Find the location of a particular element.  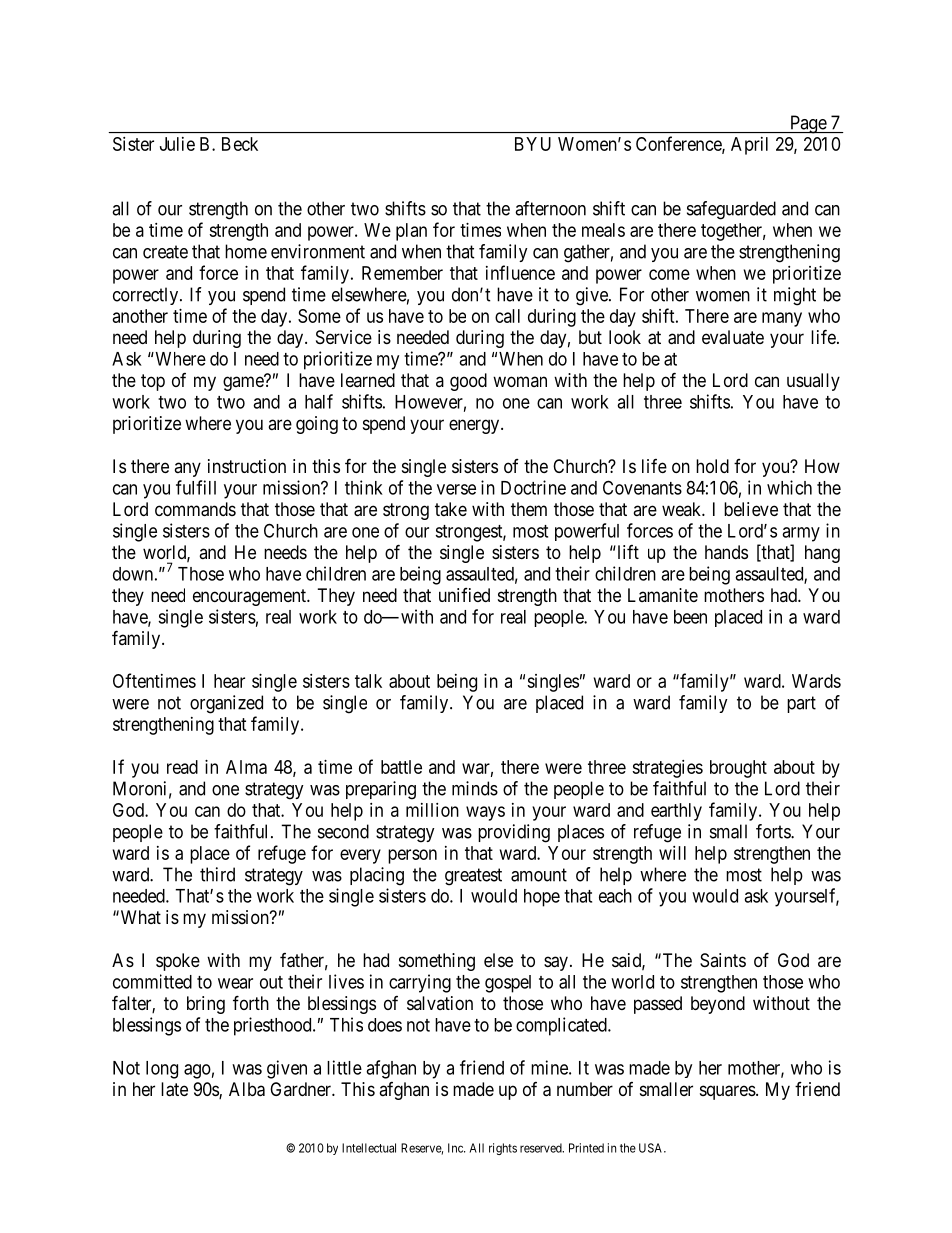

squares is located at coordinates (728, 1092).
